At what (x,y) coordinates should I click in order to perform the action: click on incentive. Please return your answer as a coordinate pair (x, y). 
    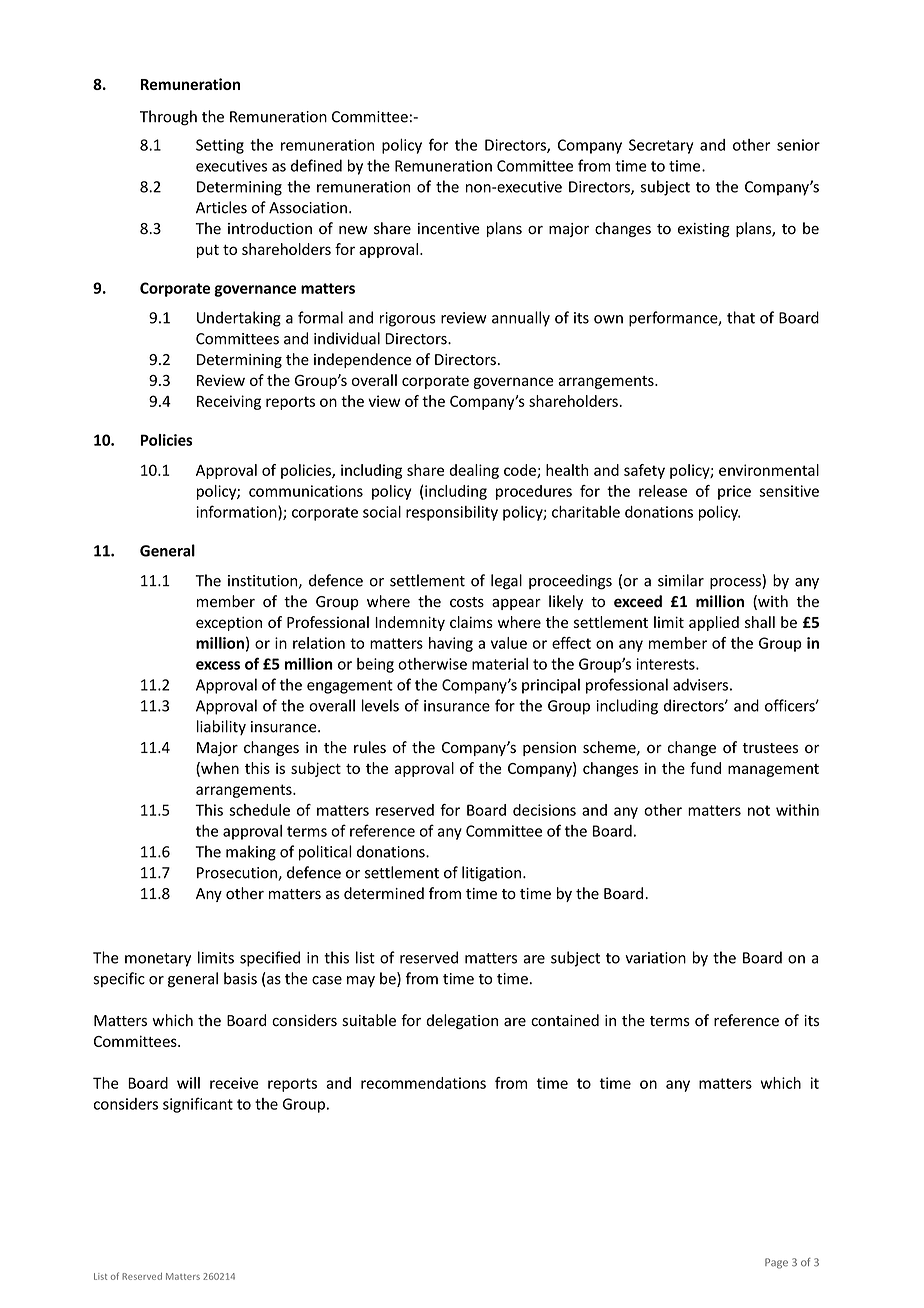
    Looking at the image, I should click on (449, 229).
